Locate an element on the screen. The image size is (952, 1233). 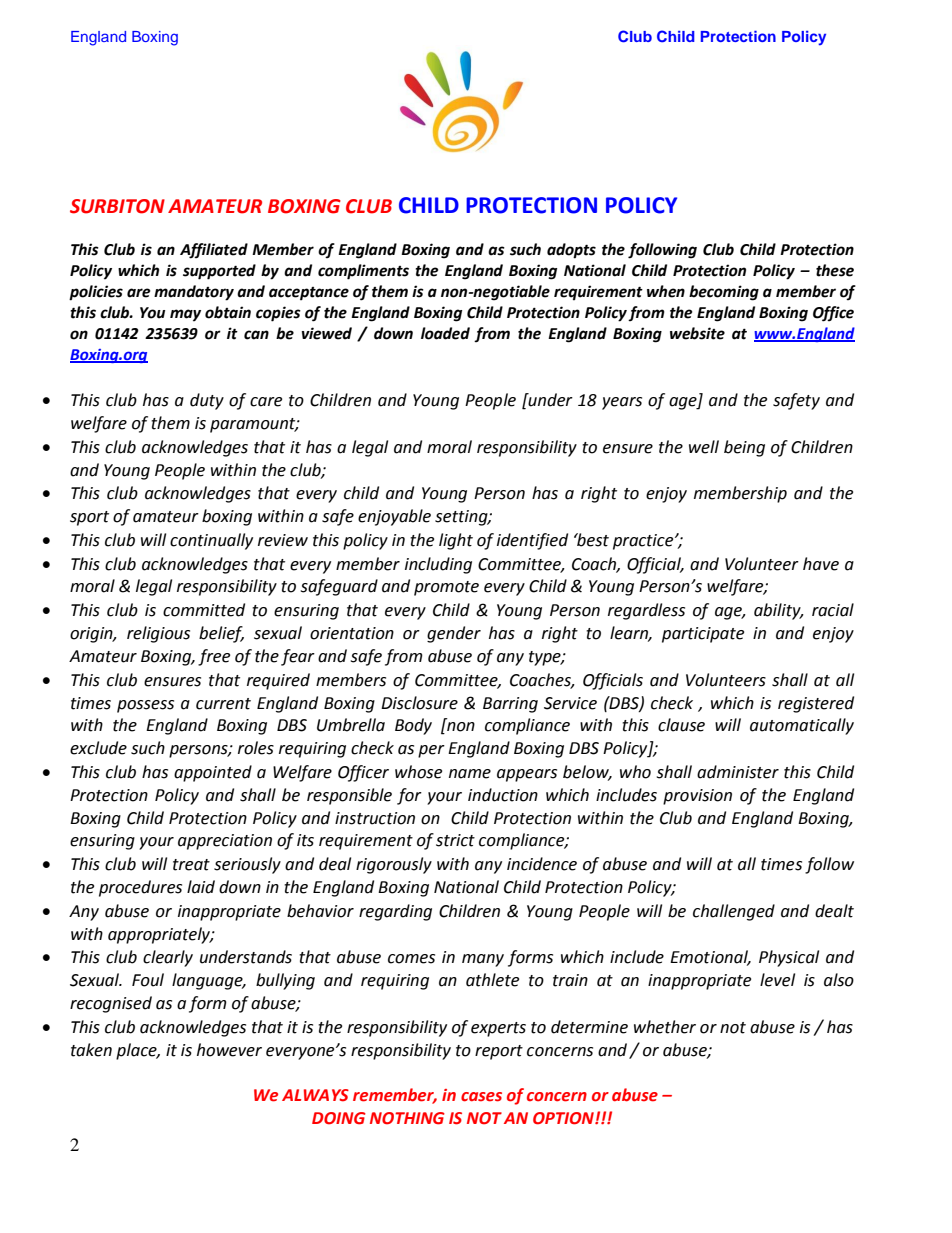
registered is located at coordinates (816, 704).
